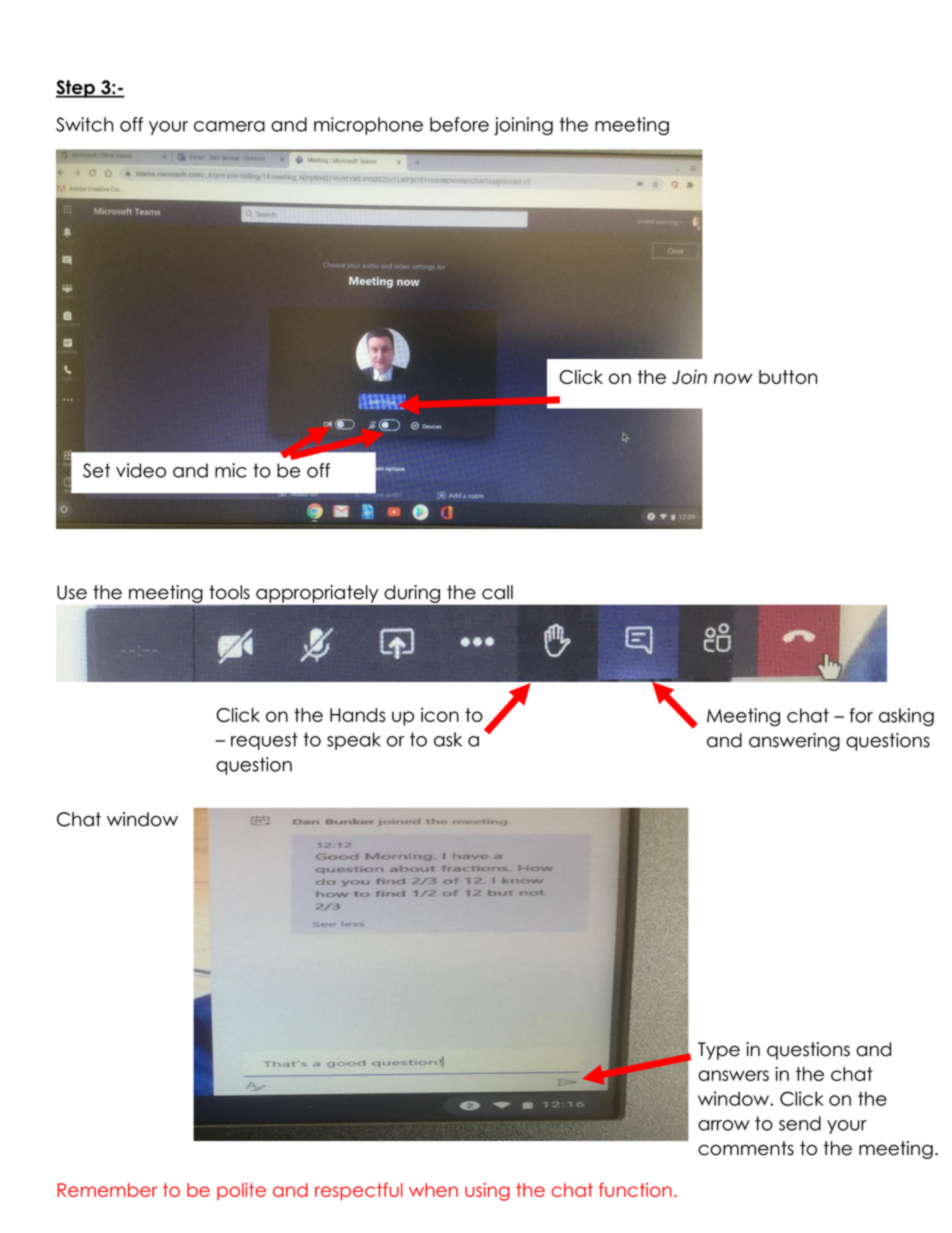 The height and width of the screenshot is (1233, 952). Describe the element at coordinates (459, 124) in the screenshot. I see `before` at that location.
